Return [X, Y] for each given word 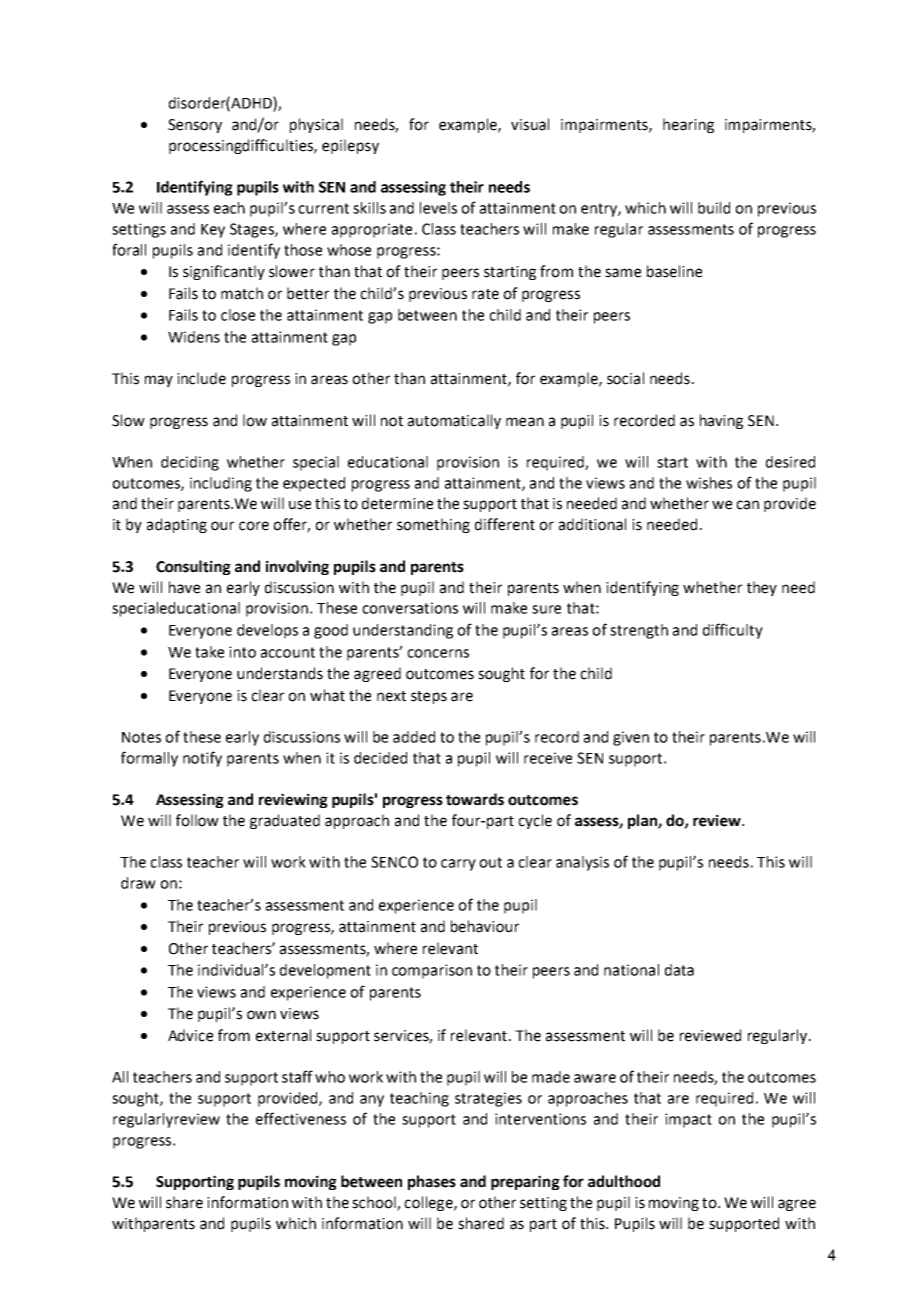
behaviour [485, 926]
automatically [454, 421]
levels [438, 208]
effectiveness [301, 1118]
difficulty [733, 631]
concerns [438, 653]
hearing [688, 125]
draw [138, 883]
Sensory [195, 126]
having [721, 421]
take [209, 652]
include [201, 378]
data [679, 970]
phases [432, 1182]
